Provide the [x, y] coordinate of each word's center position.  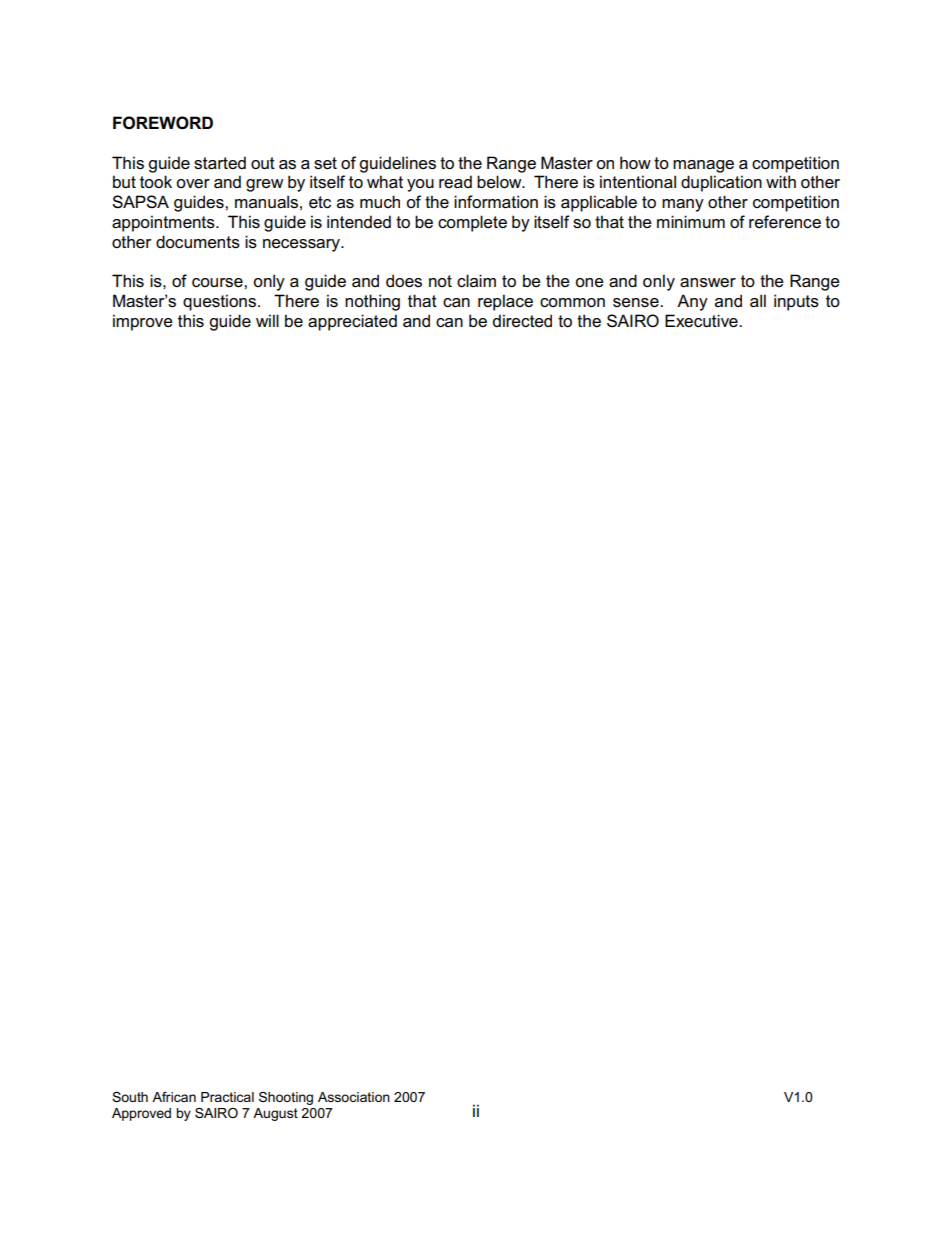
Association [354, 1097]
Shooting [286, 1098]
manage [703, 166]
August [275, 1114]
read [455, 182]
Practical [227, 1097]
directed [522, 321]
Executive [702, 321]
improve [143, 322]
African [174, 1097]
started [220, 163]
